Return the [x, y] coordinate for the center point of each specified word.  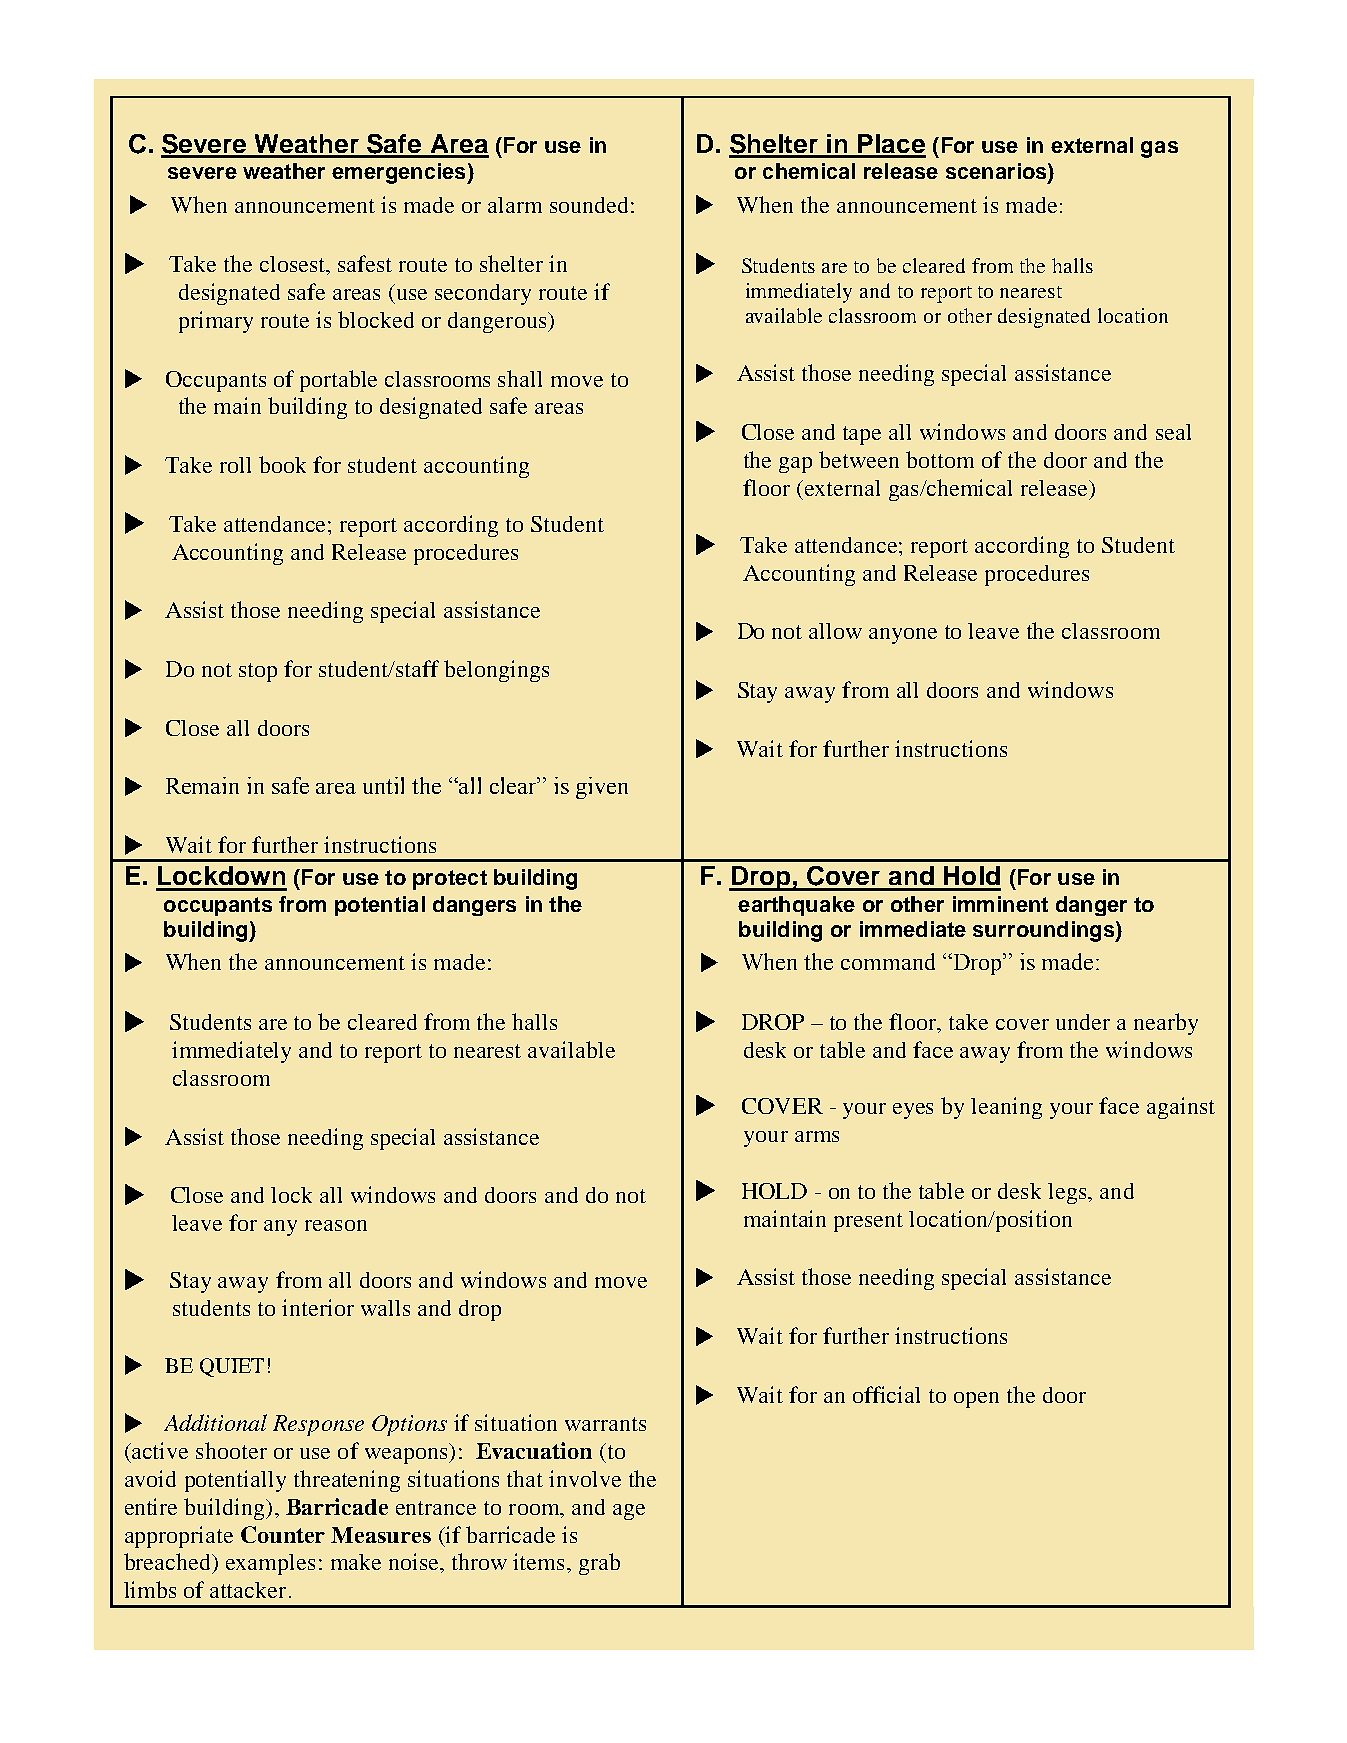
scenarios [997, 172]
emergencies [400, 173]
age [629, 1512]
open [976, 1400]
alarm [515, 205]
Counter [283, 1534]
